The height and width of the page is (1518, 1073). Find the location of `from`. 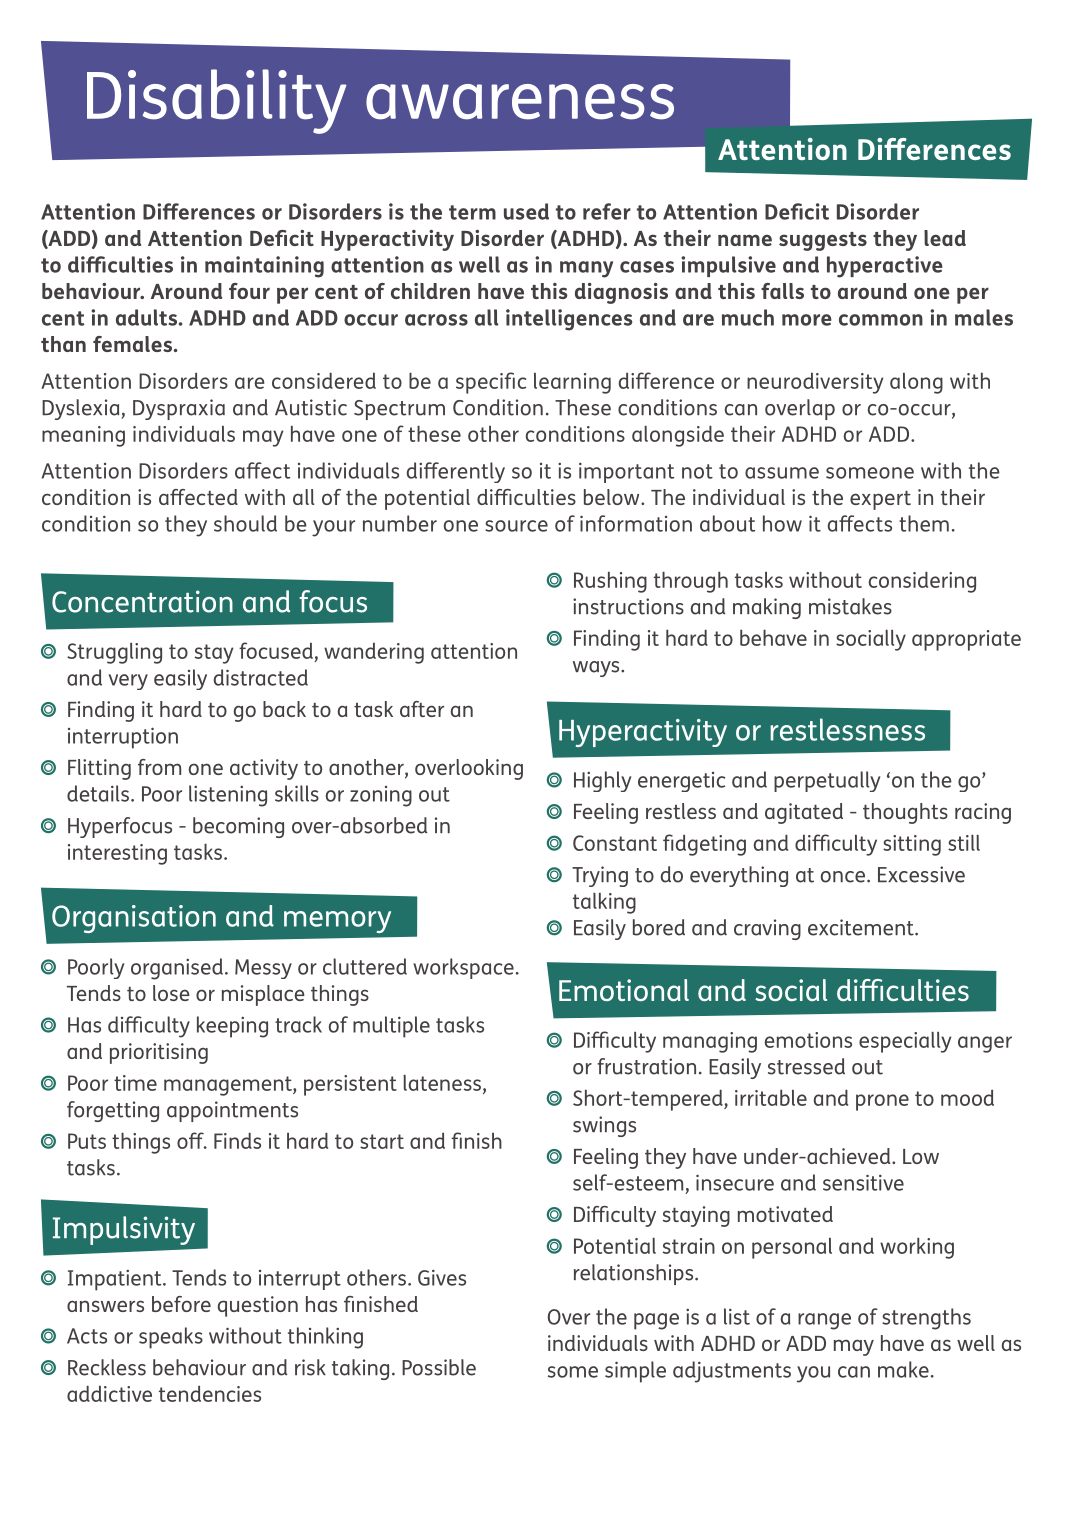

from is located at coordinates (159, 767).
